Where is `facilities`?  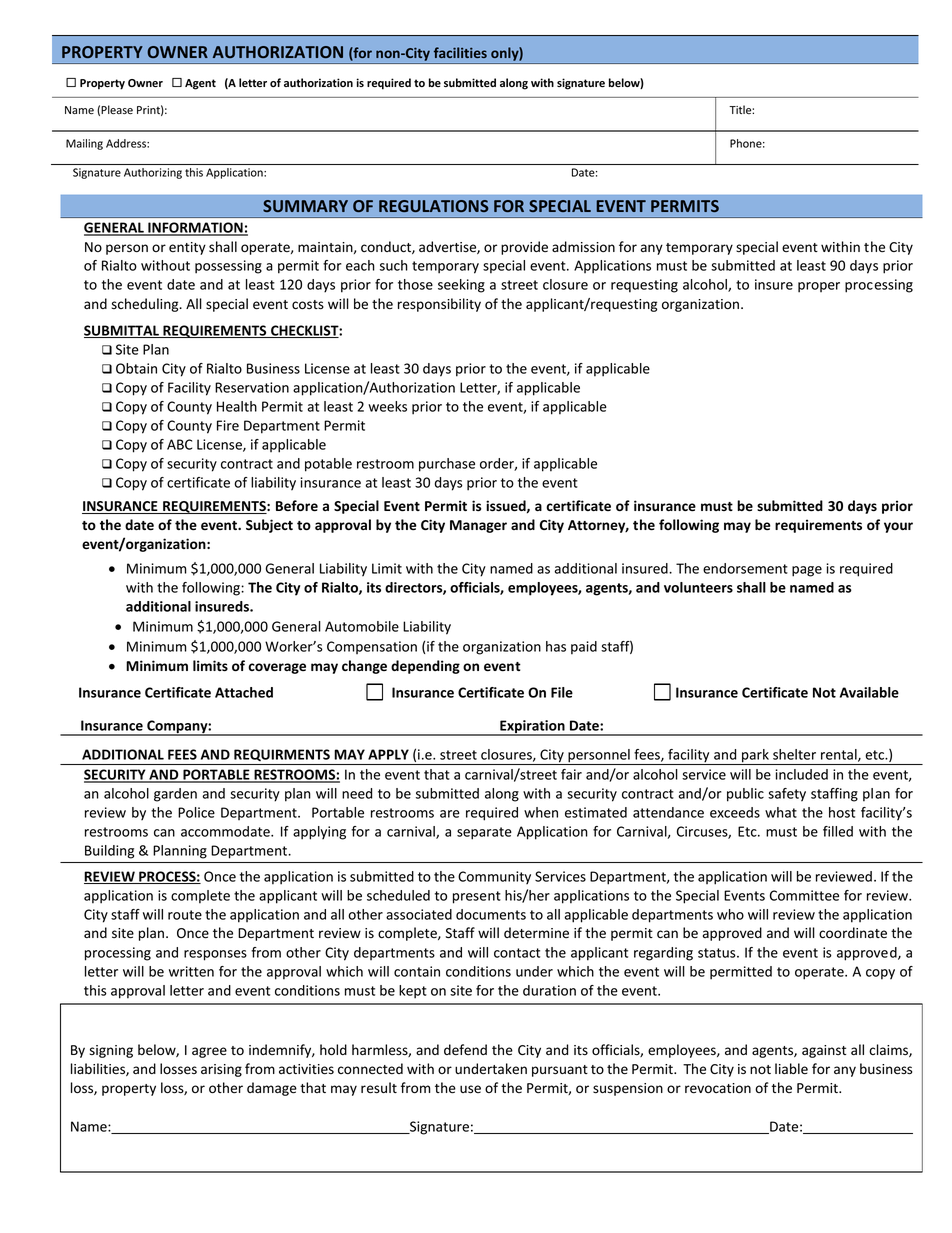 facilities is located at coordinates (460, 52).
